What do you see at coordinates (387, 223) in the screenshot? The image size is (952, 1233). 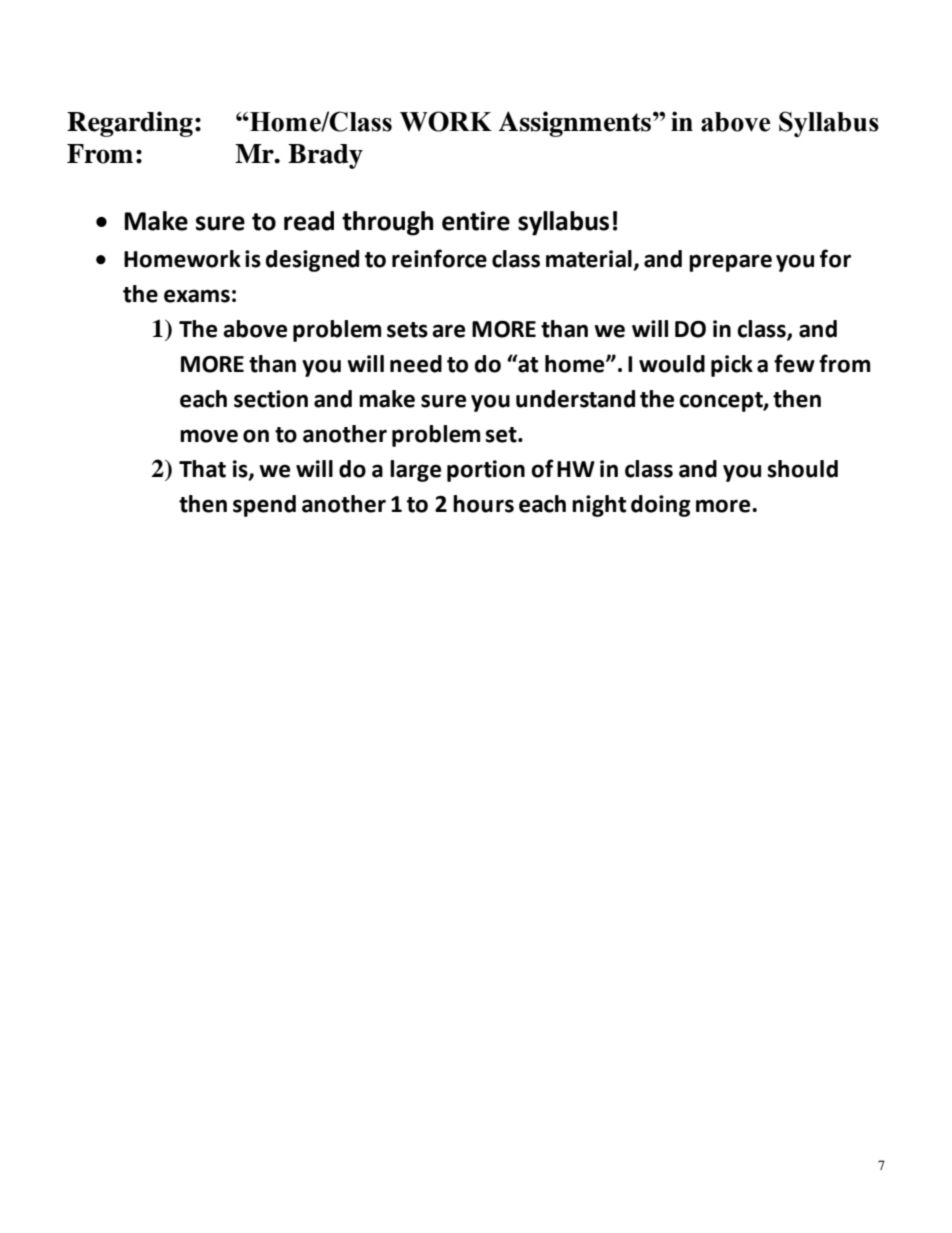 I see `through` at bounding box center [387, 223].
